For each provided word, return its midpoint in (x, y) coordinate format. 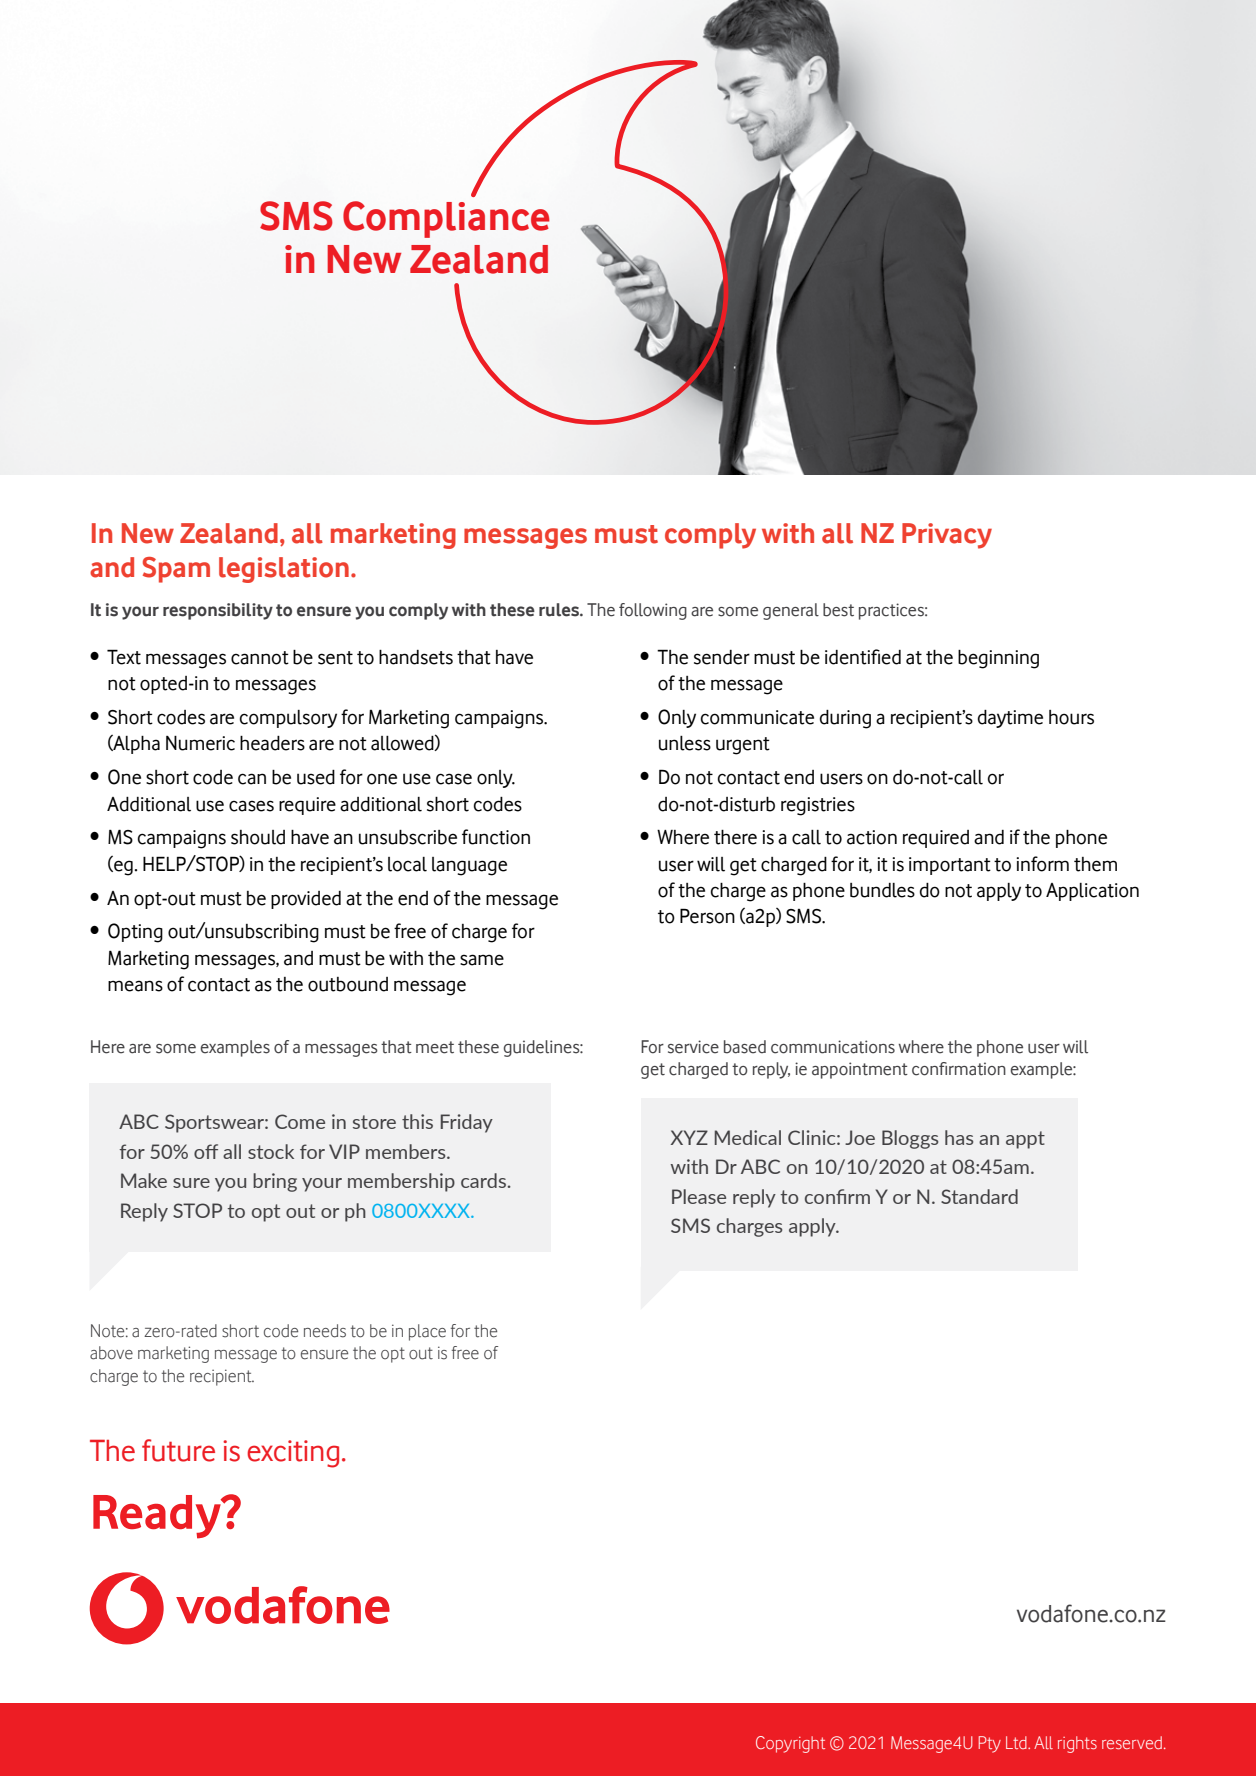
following (653, 611)
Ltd (1017, 1742)
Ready (158, 1517)
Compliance (446, 219)
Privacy (947, 536)
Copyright (790, 1744)
